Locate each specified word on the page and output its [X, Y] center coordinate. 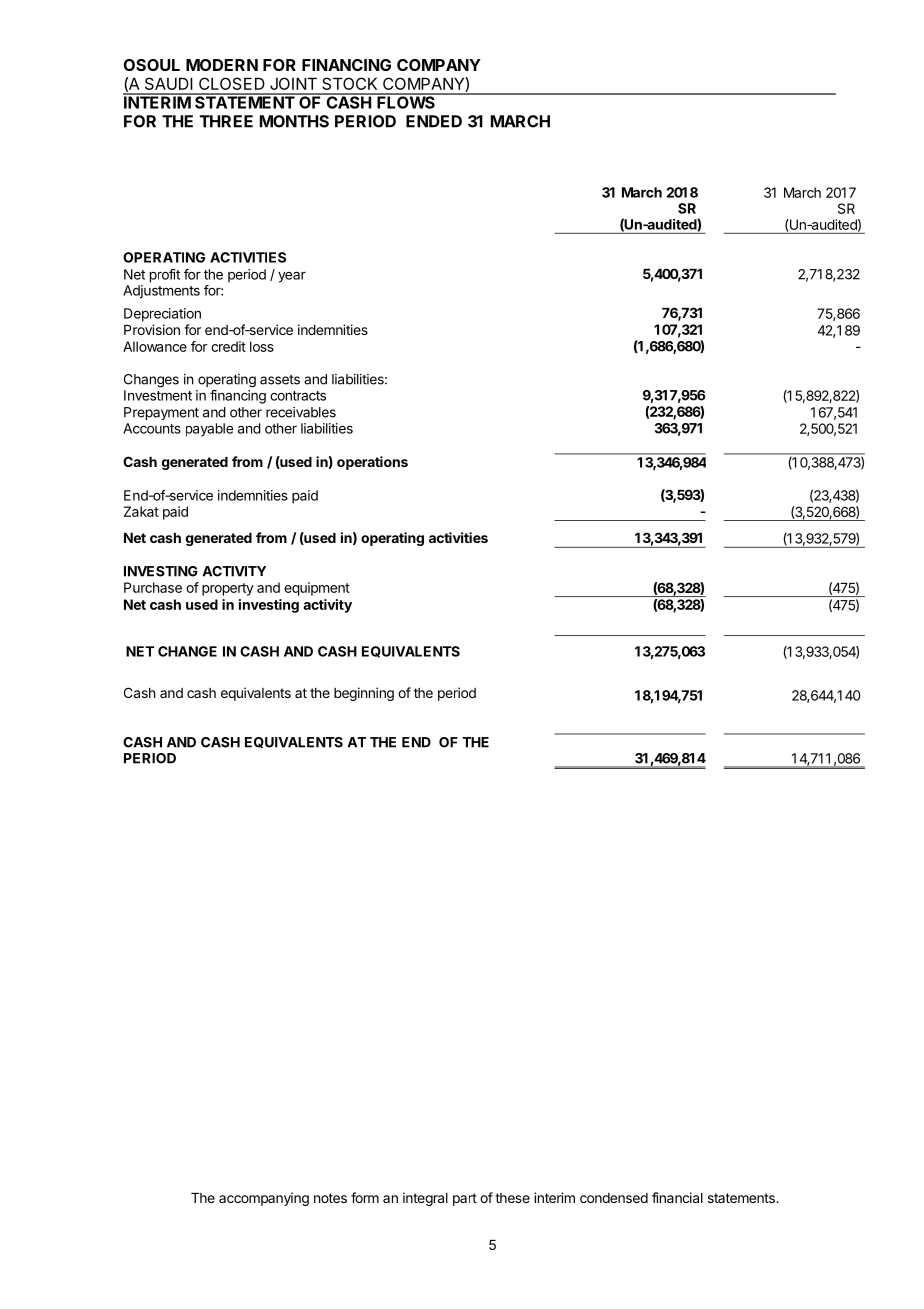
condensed [614, 1198]
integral [425, 1199]
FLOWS [406, 101]
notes [330, 1198]
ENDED [434, 121]
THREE [226, 121]
